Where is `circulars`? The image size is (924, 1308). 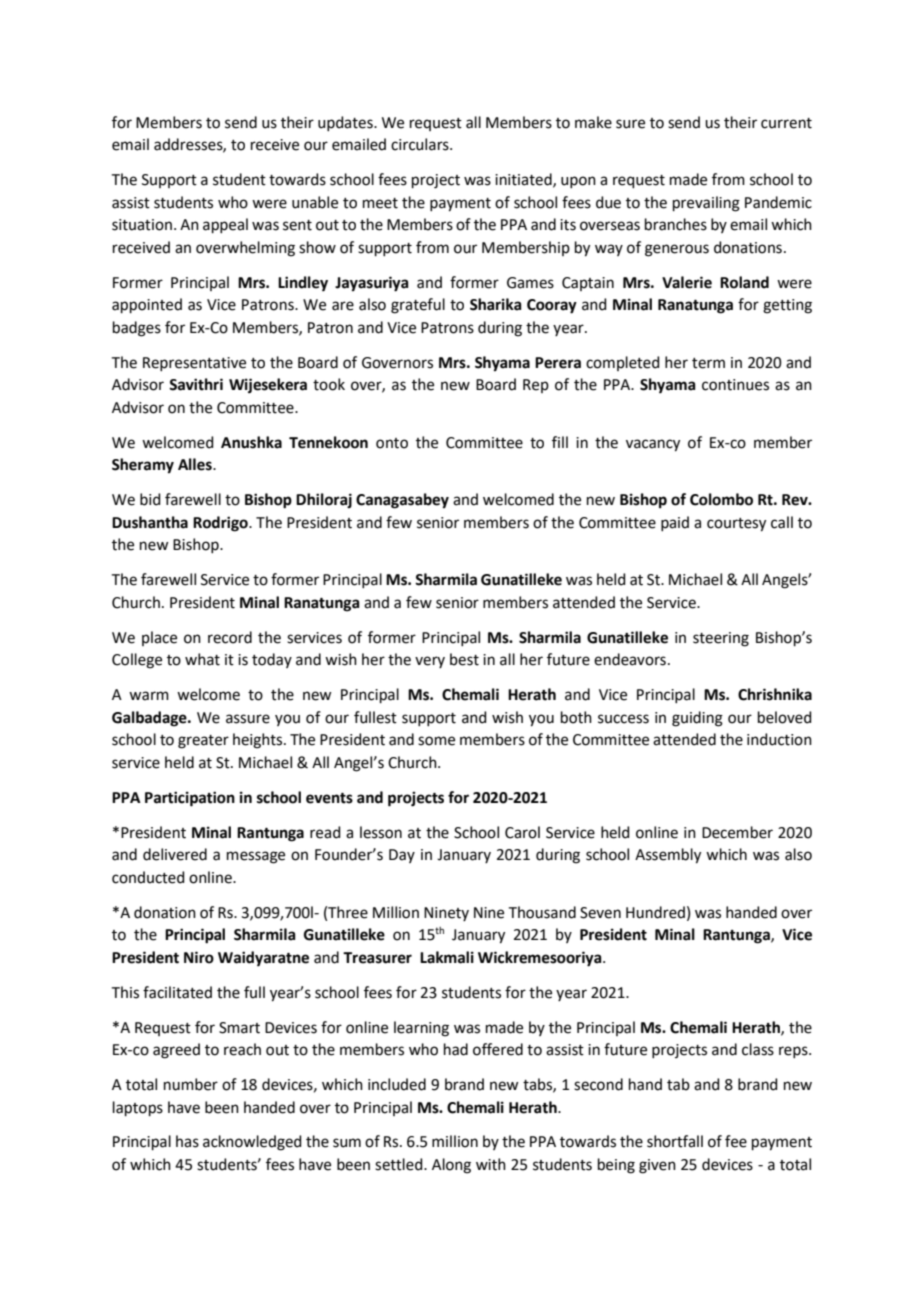 circulars is located at coordinates (421, 144).
